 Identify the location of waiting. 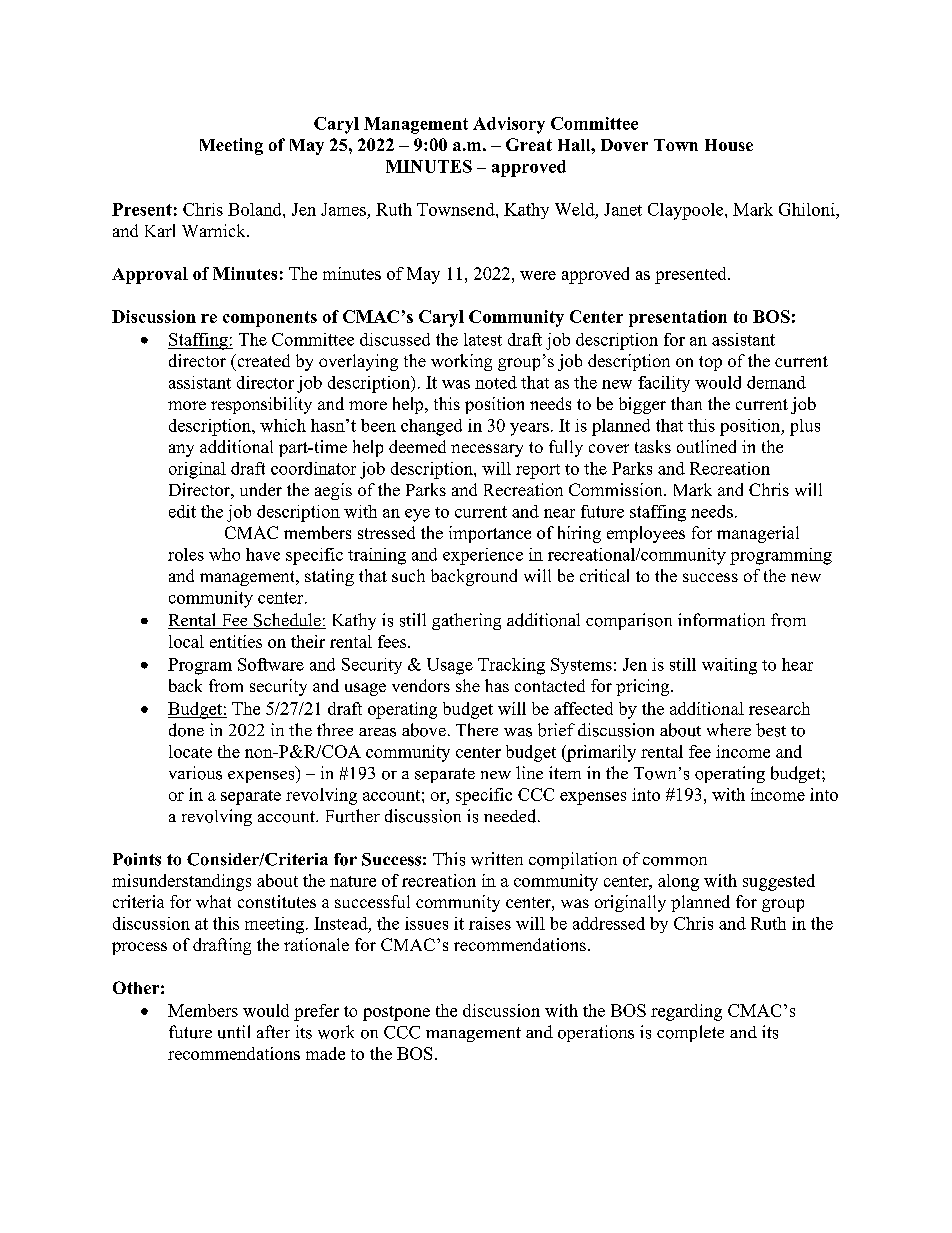
(729, 666).
